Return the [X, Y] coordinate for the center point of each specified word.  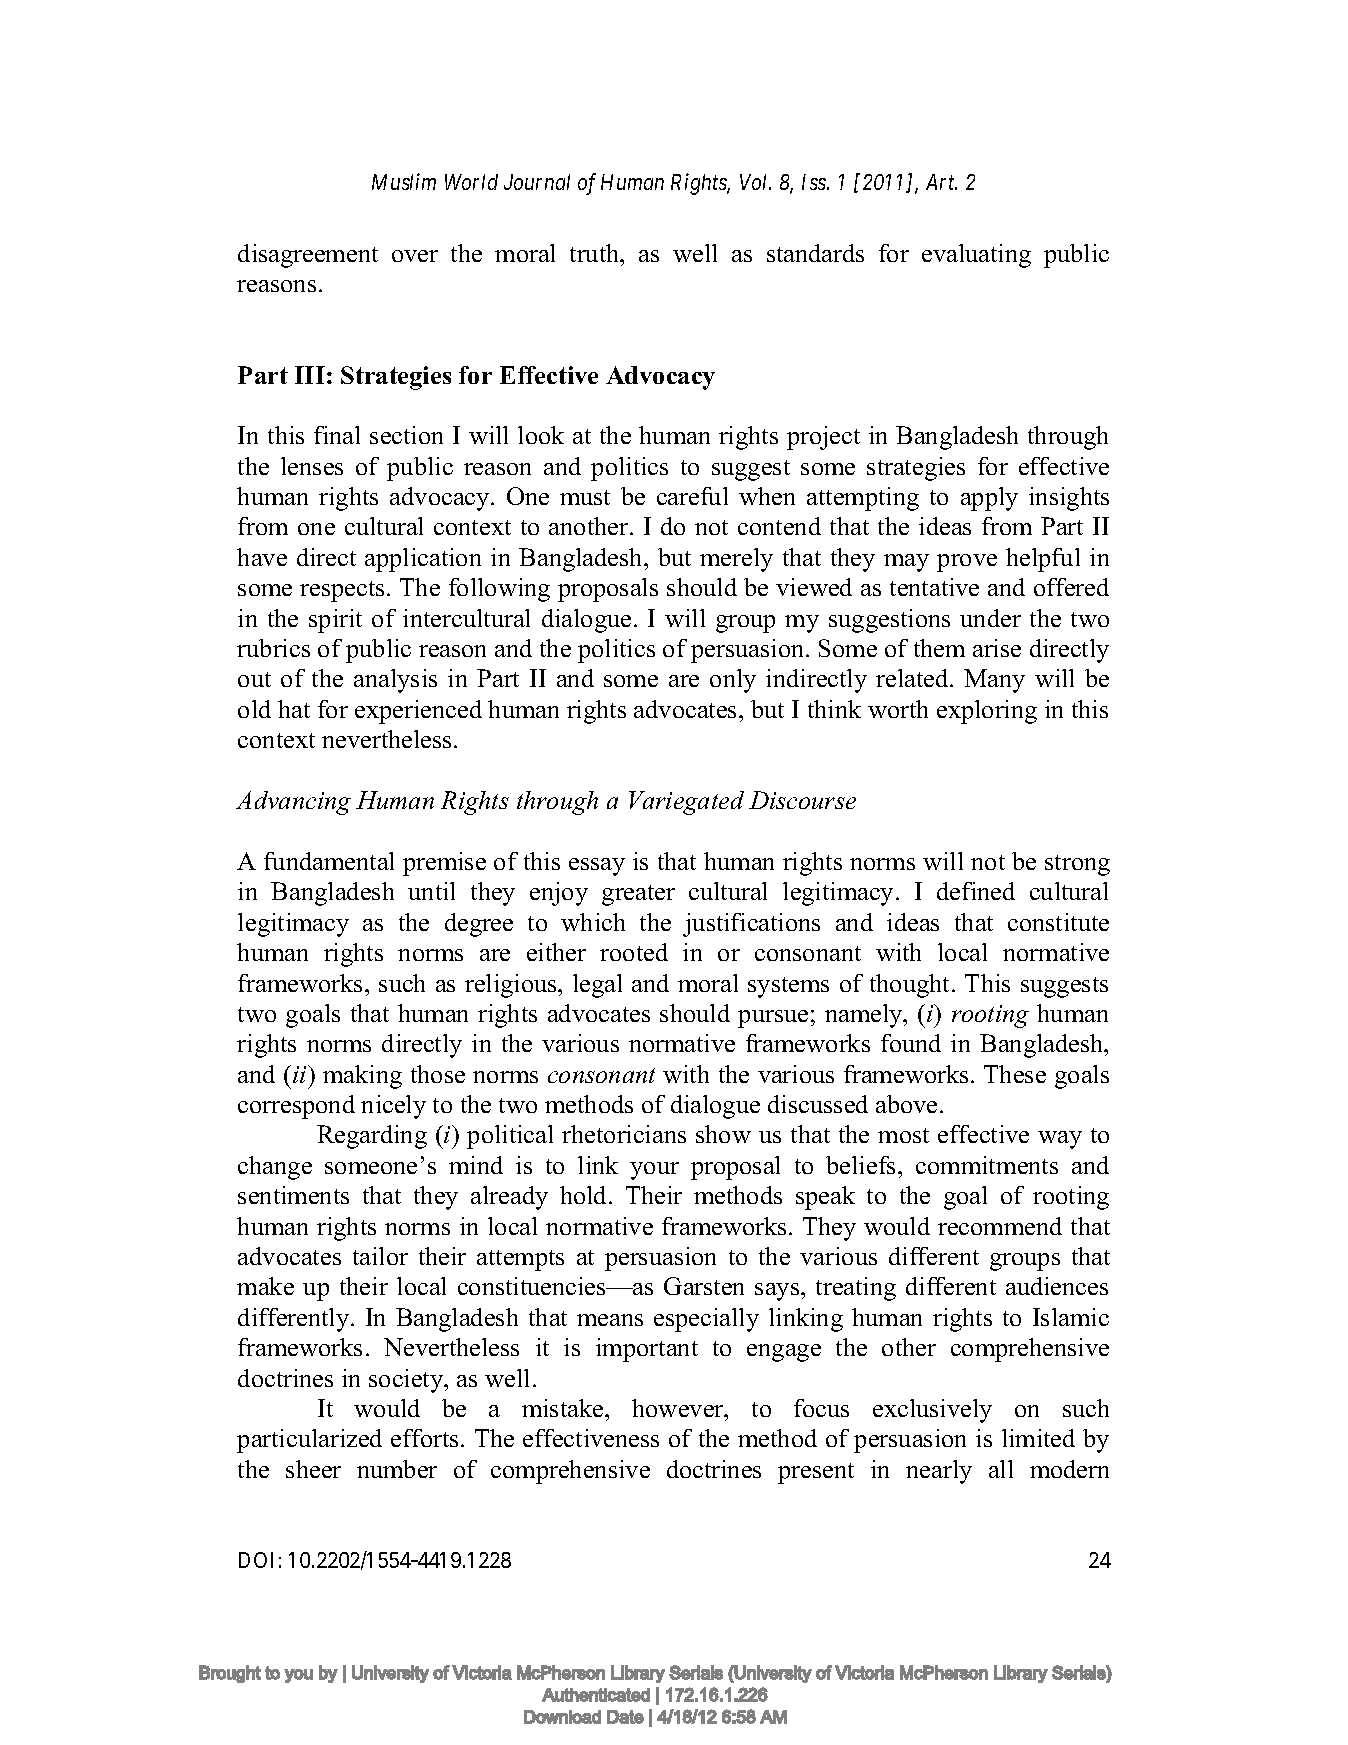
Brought [230, 1674]
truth [596, 253]
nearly [939, 1472]
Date [625, 1717]
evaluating [976, 256]
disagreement [308, 256]
